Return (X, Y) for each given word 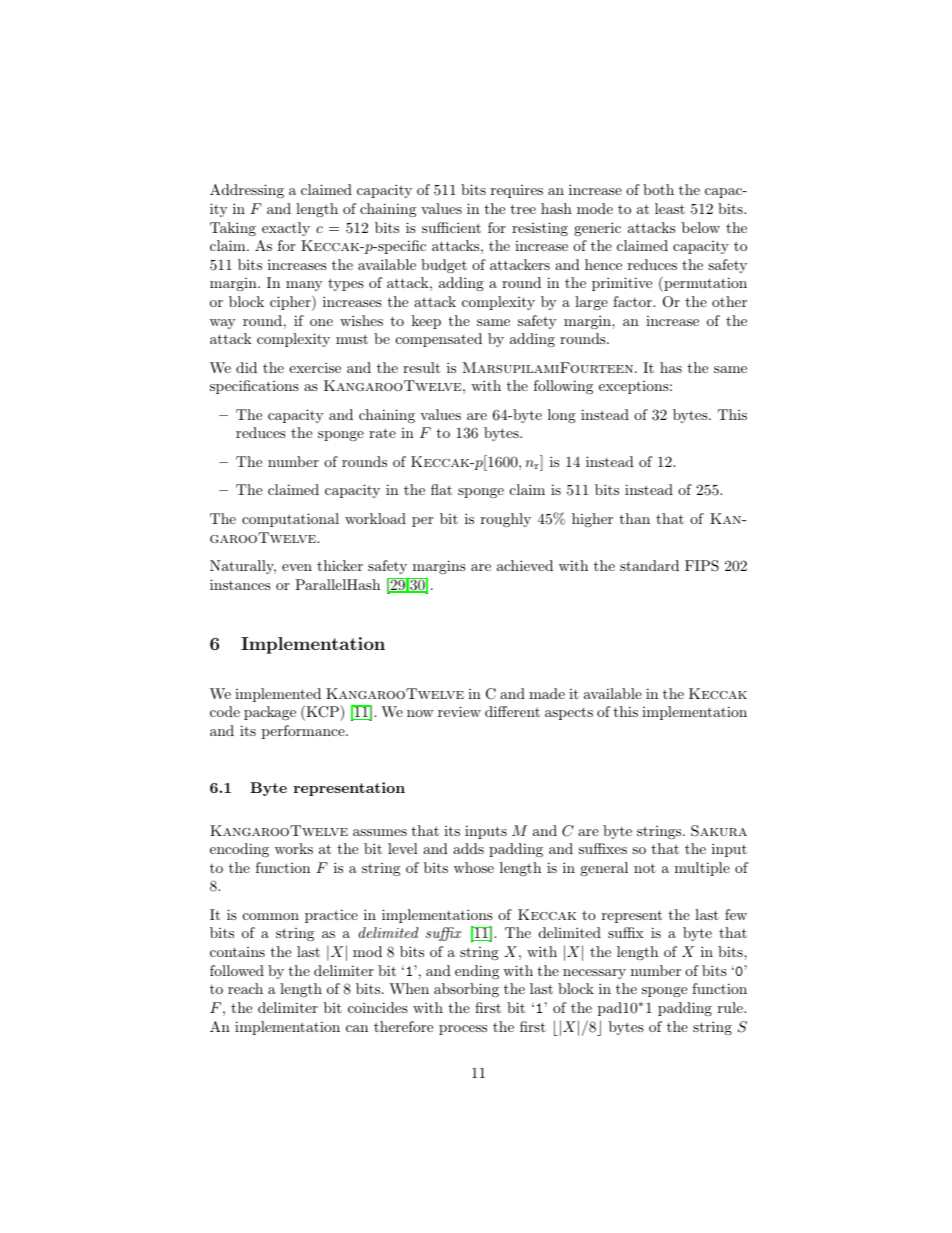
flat (441, 489)
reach (245, 988)
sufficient (451, 227)
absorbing (466, 990)
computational (290, 520)
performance (304, 732)
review (459, 711)
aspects (569, 713)
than (634, 518)
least (670, 208)
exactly (286, 229)
